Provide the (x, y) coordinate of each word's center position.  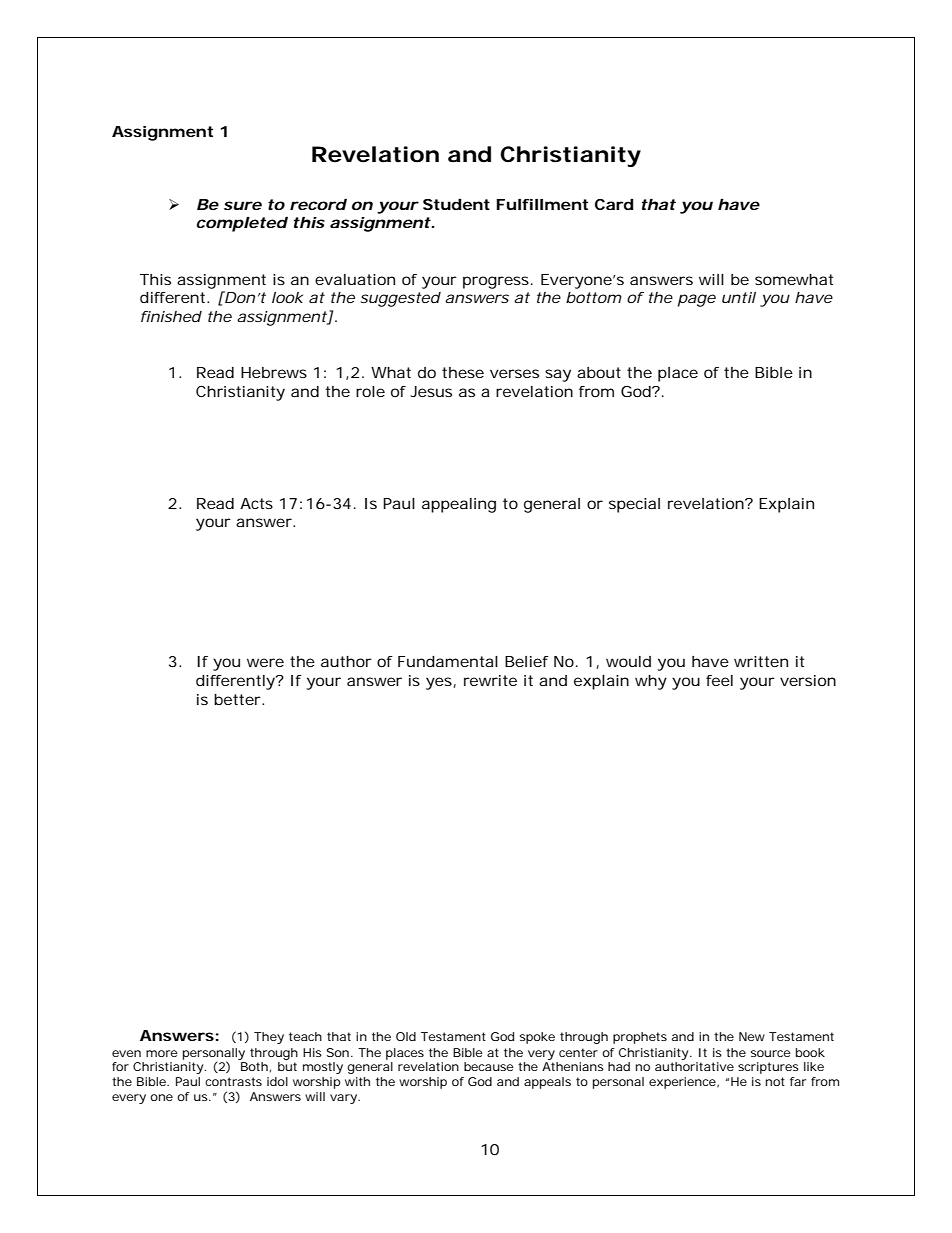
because (489, 1066)
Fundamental (448, 661)
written (761, 661)
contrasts (233, 1081)
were (265, 662)
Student (456, 204)
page (697, 300)
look (287, 297)
